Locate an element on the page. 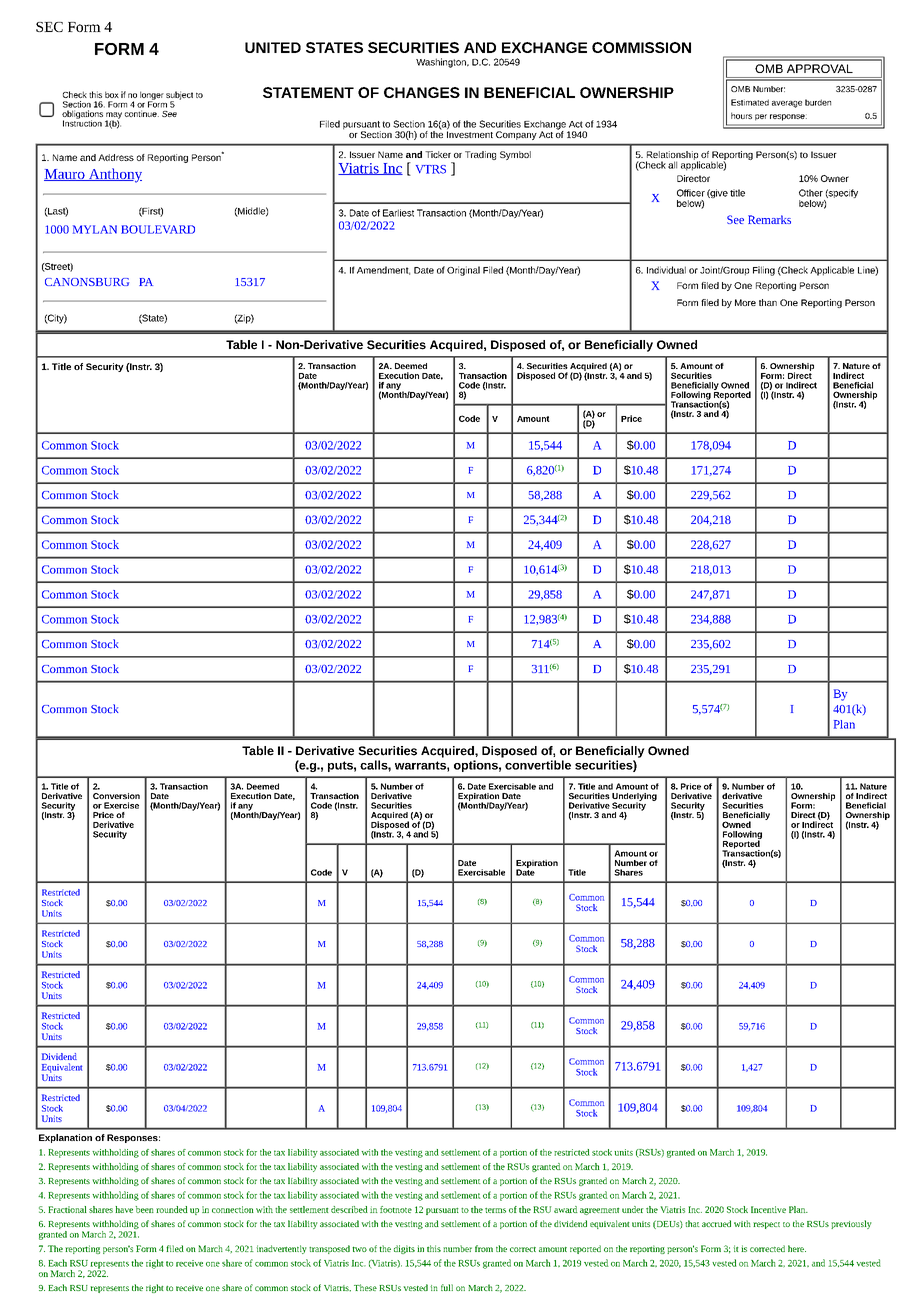 This image has width=924, height=1308. convertible is located at coordinates (538, 765).
